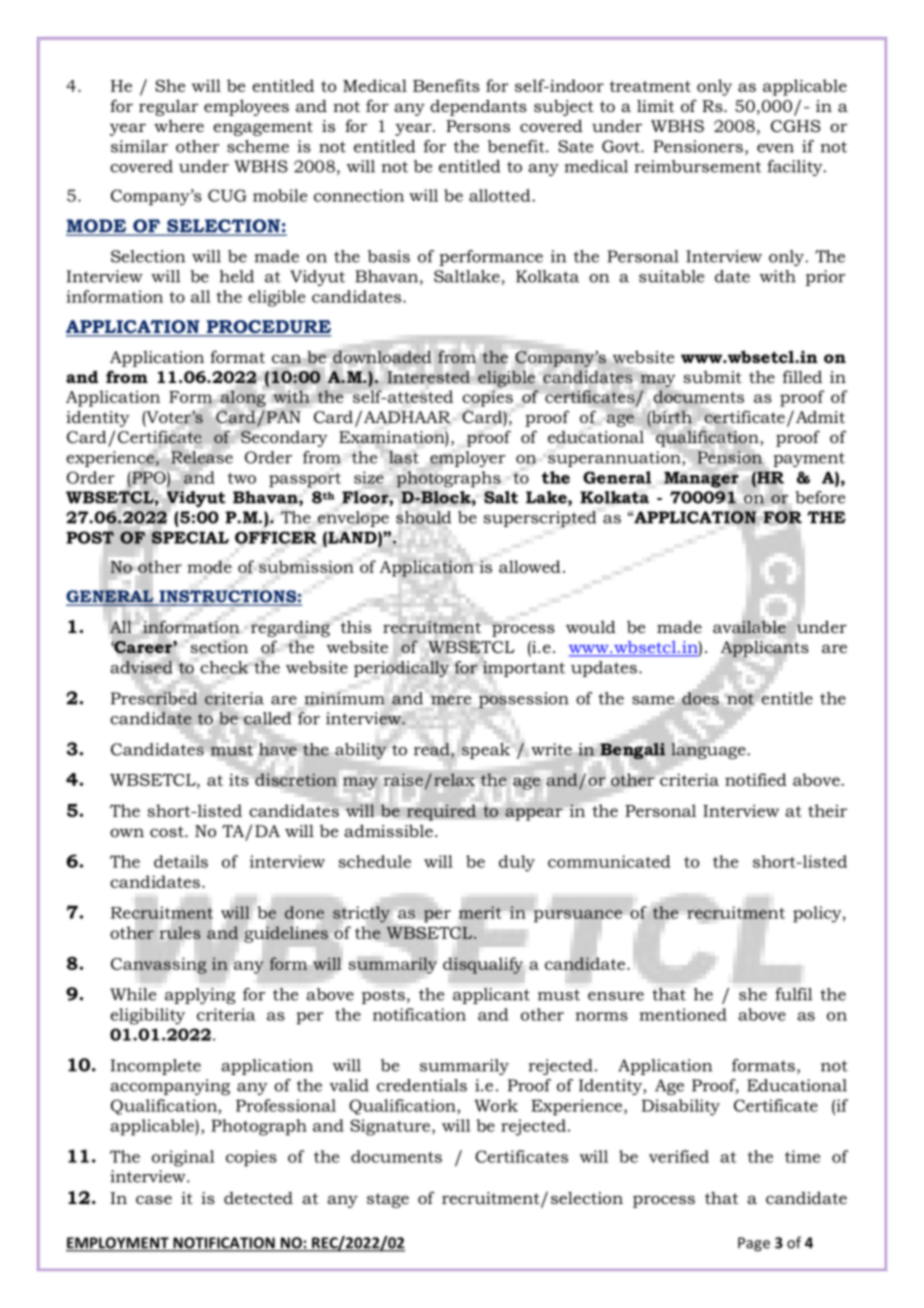 This screenshot has height=1308, width=924. What do you see at coordinates (224, 667) in the screenshot?
I see `check` at bounding box center [224, 667].
